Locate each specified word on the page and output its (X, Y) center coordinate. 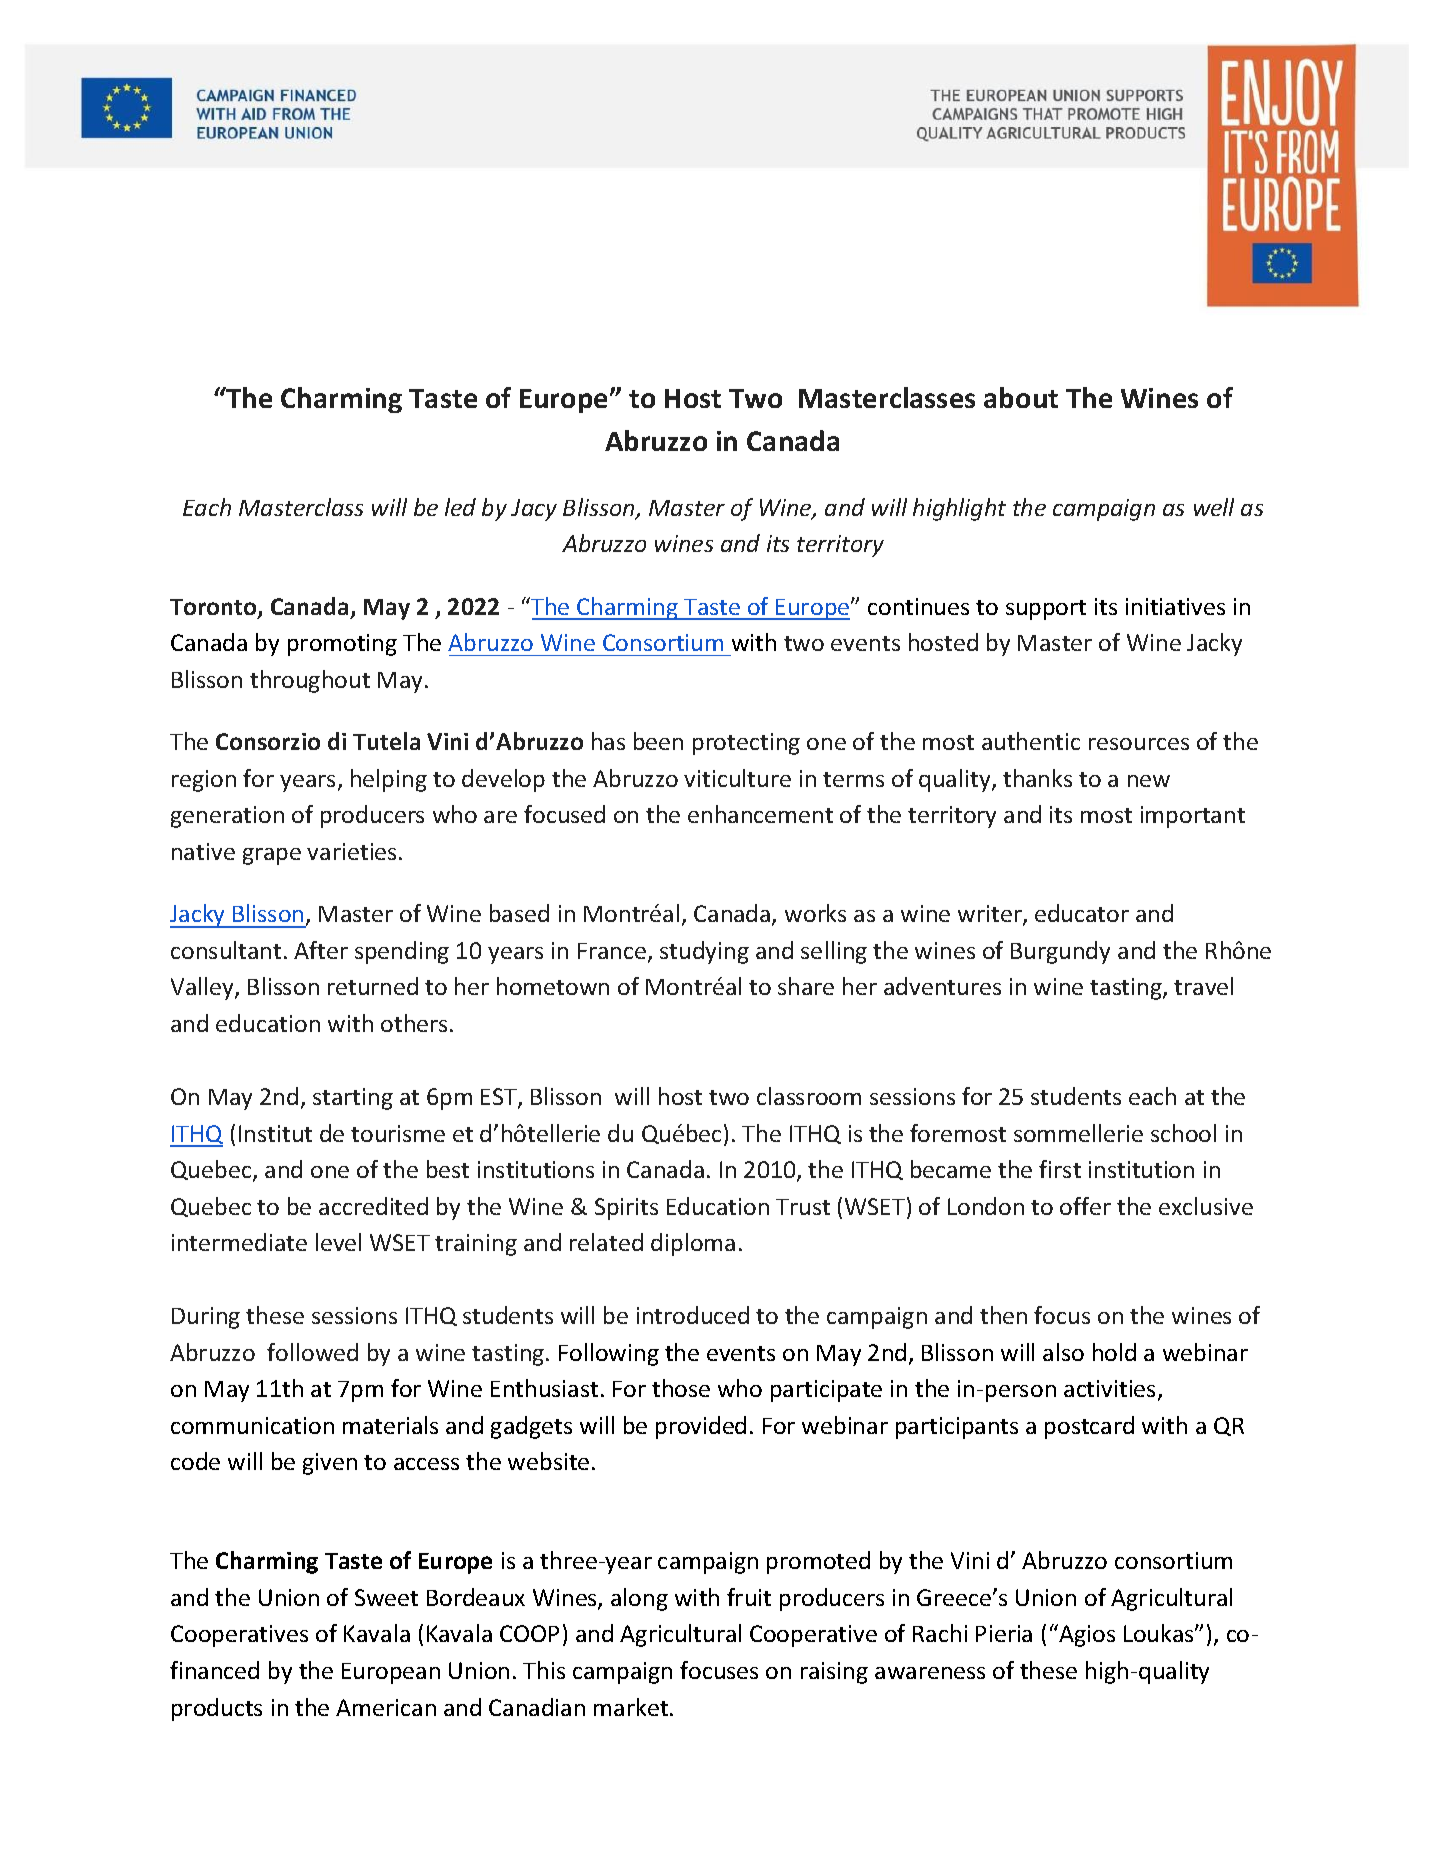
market (632, 1707)
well (1214, 507)
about (1021, 397)
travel (1203, 986)
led (460, 507)
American (386, 1707)
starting (353, 1099)
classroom (809, 1096)
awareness (930, 1673)
